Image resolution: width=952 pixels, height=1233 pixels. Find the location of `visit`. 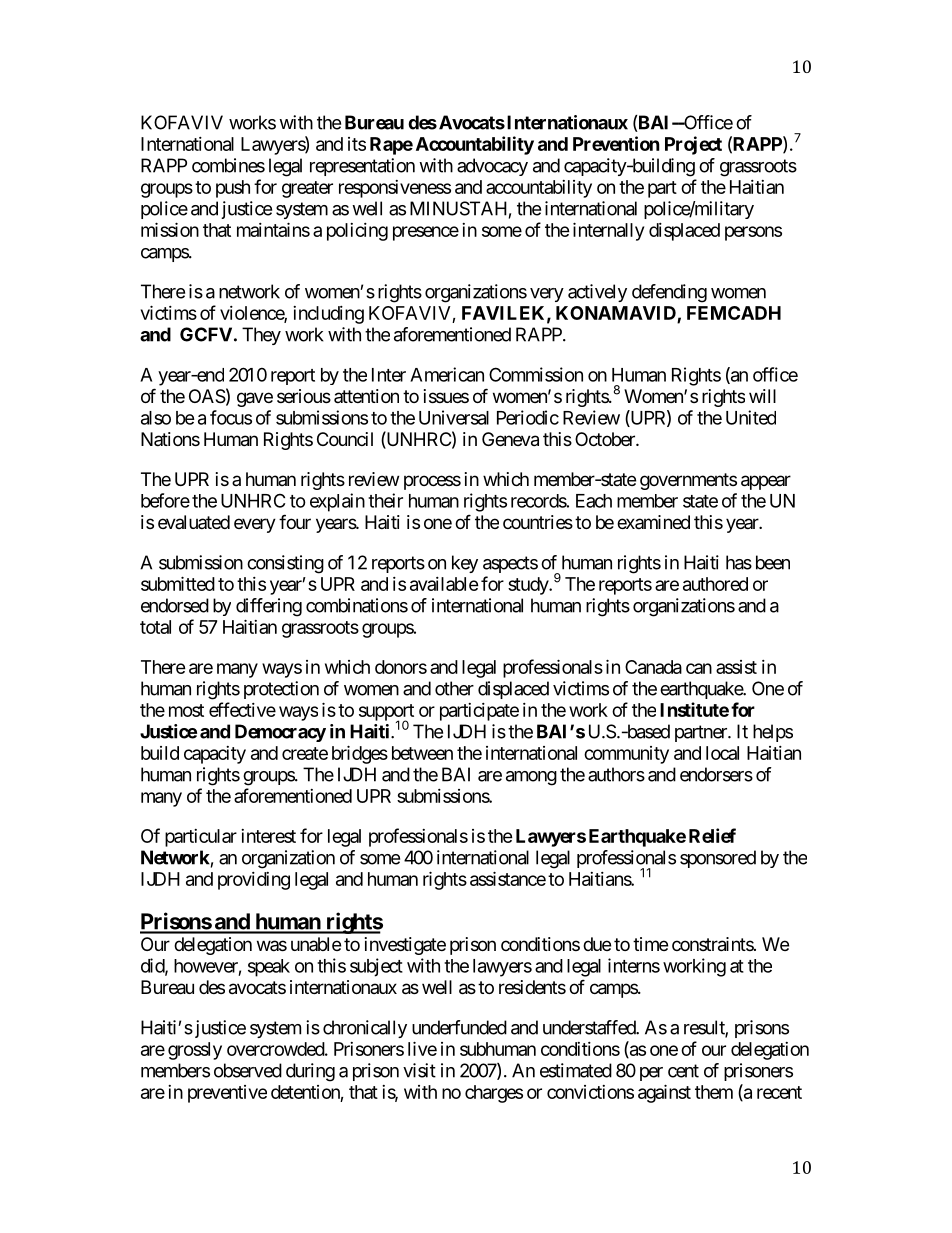

visit is located at coordinates (419, 1070).
